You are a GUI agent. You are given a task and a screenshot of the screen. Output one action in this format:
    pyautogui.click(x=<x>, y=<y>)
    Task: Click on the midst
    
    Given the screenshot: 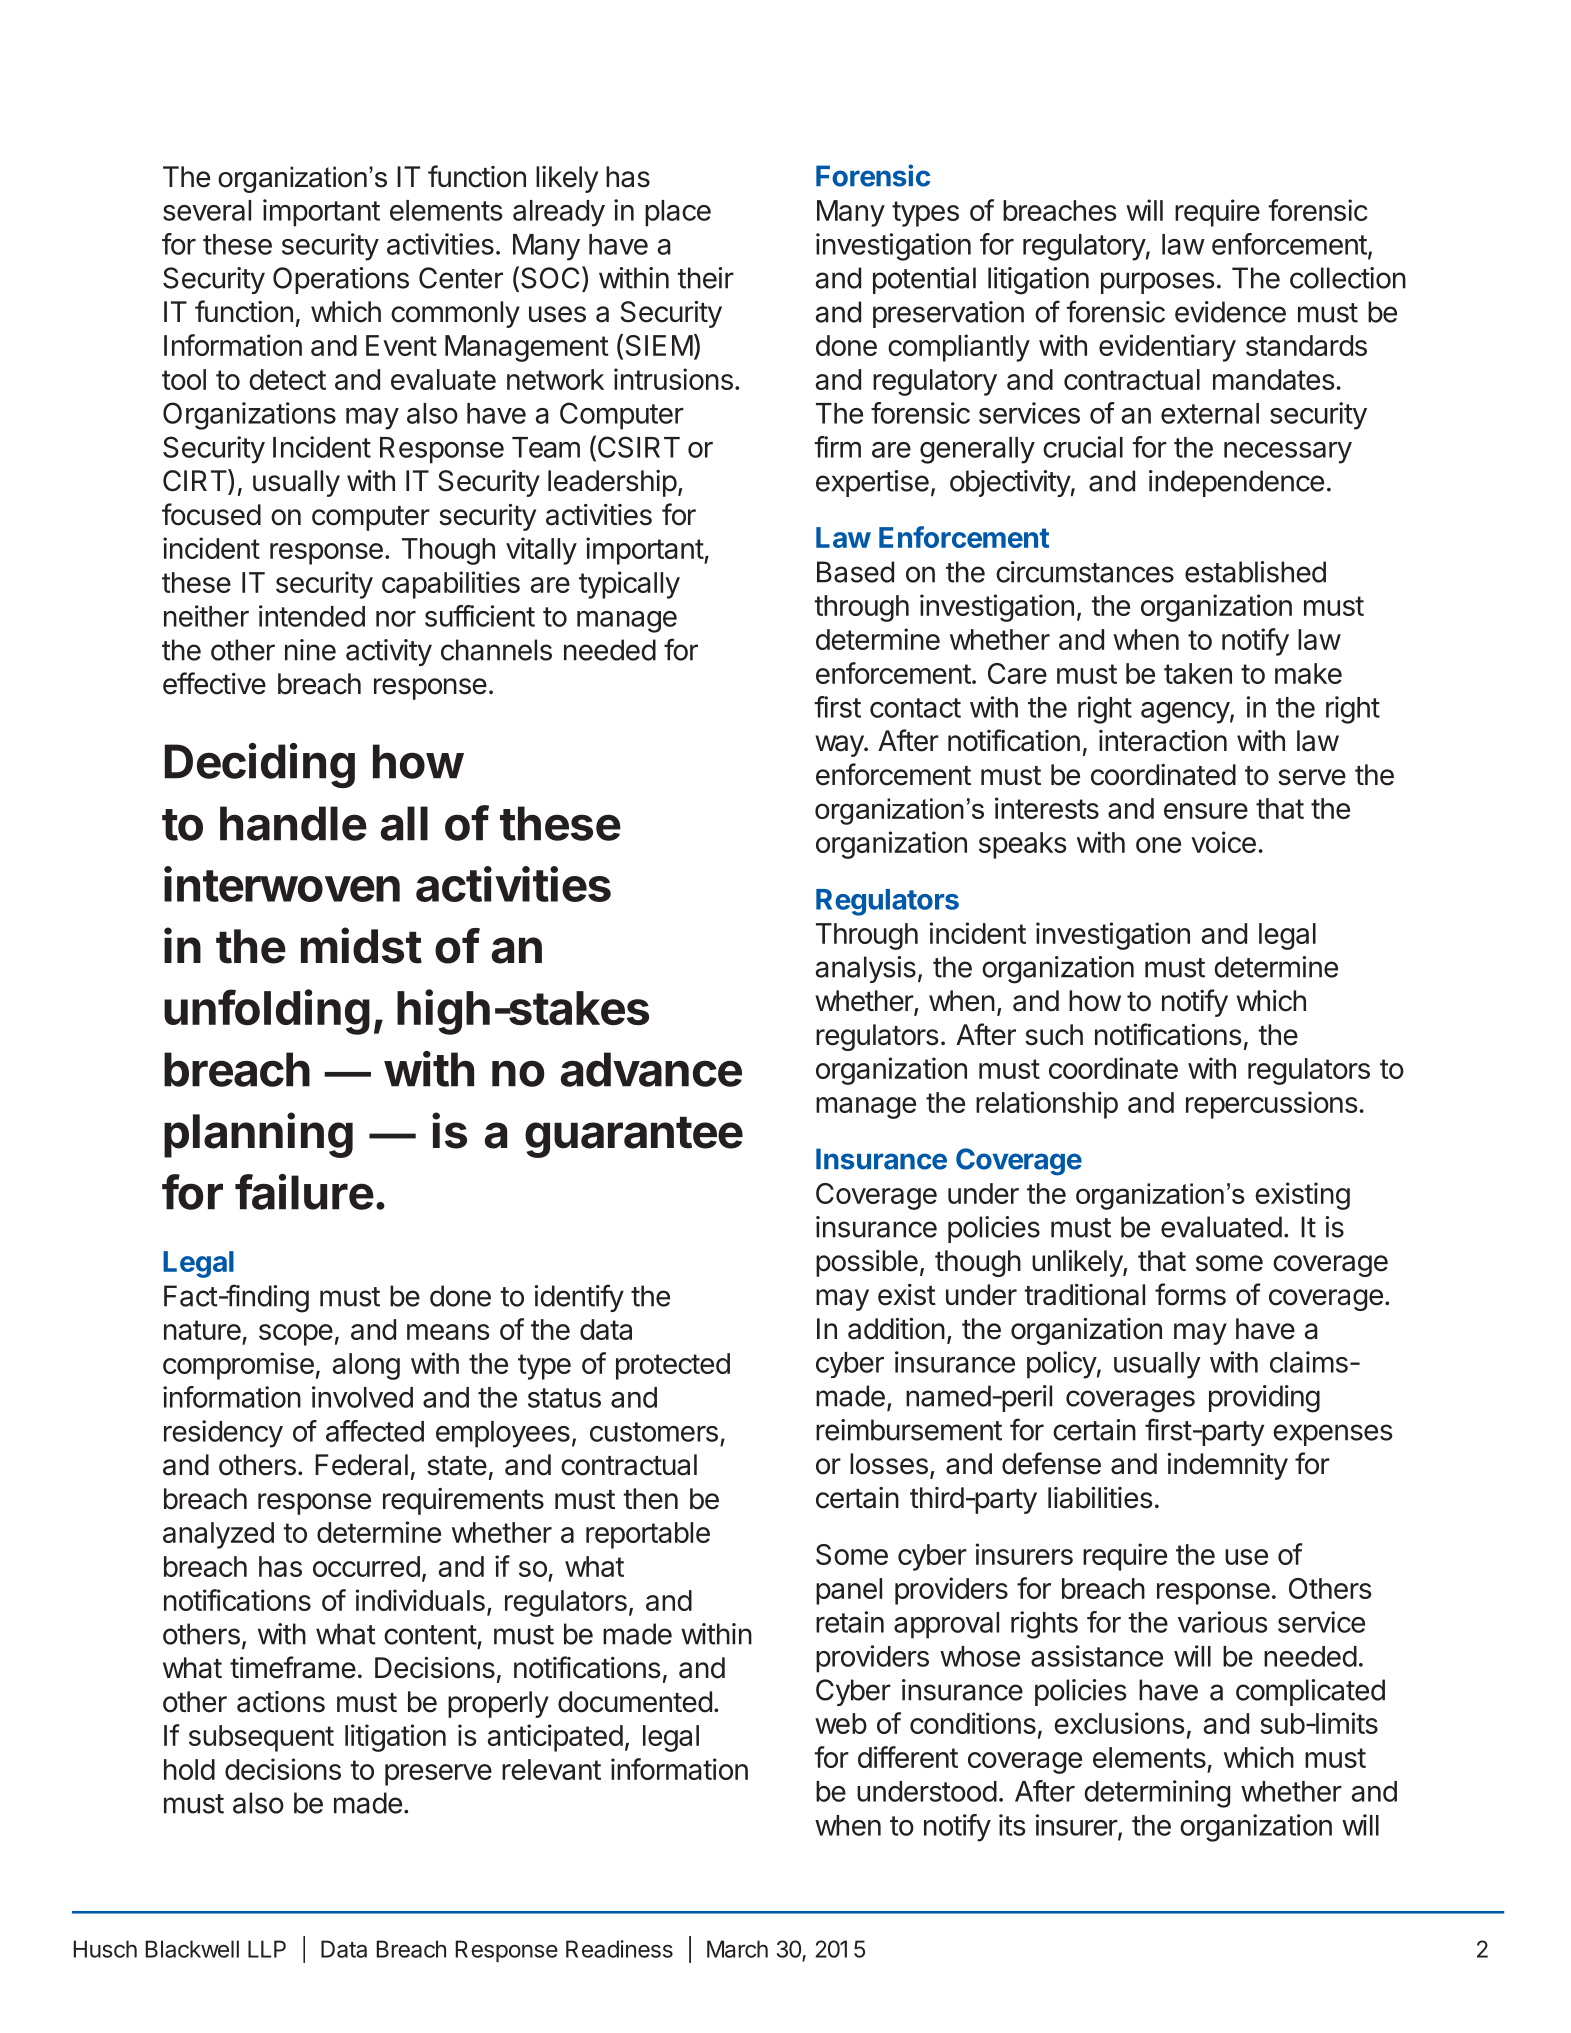 What is the action you would take?
    pyautogui.click(x=361, y=945)
